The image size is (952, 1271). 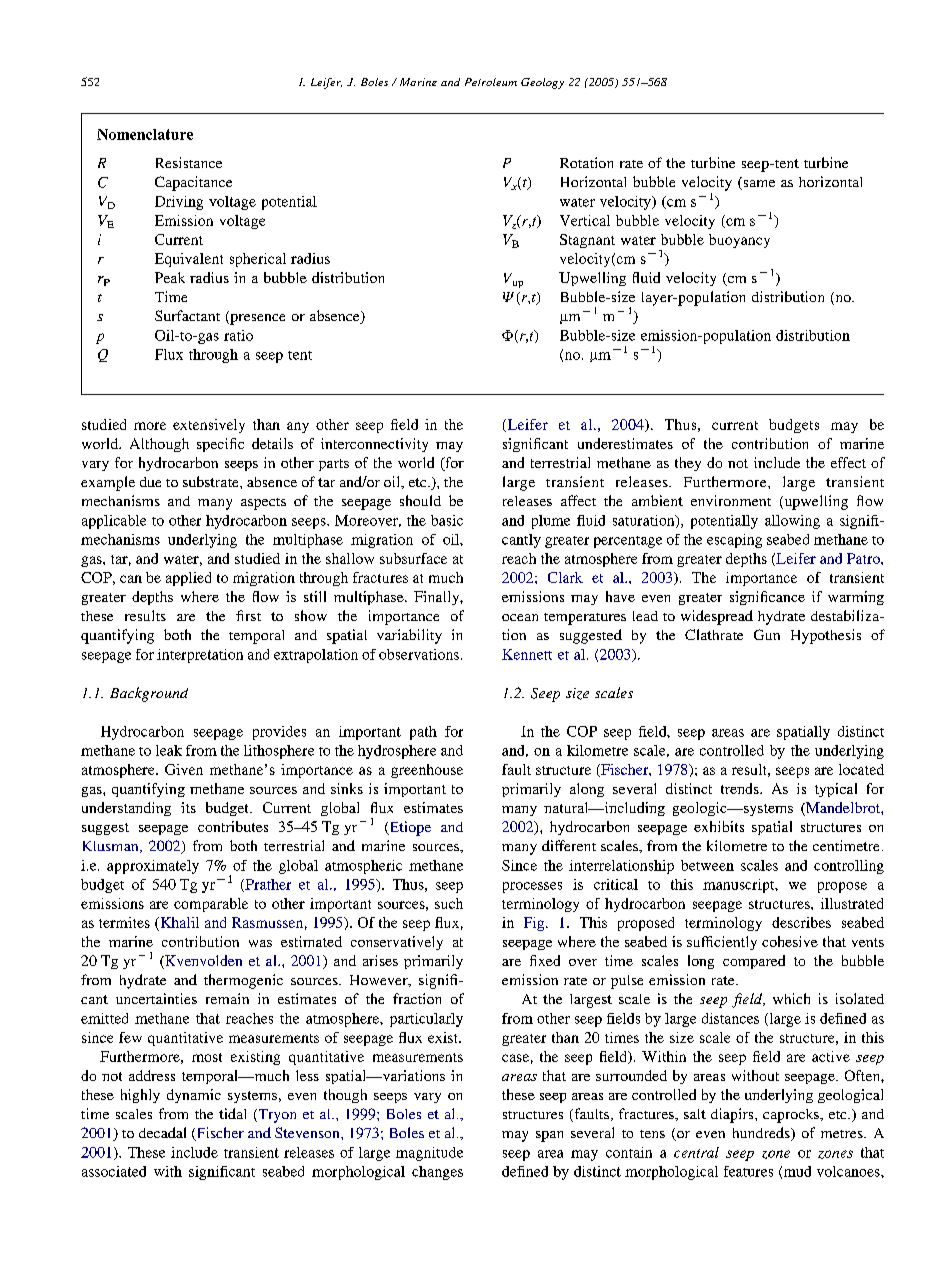 What do you see at coordinates (449, 903) in the screenshot?
I see `such` at bounding box center [449, 903].
